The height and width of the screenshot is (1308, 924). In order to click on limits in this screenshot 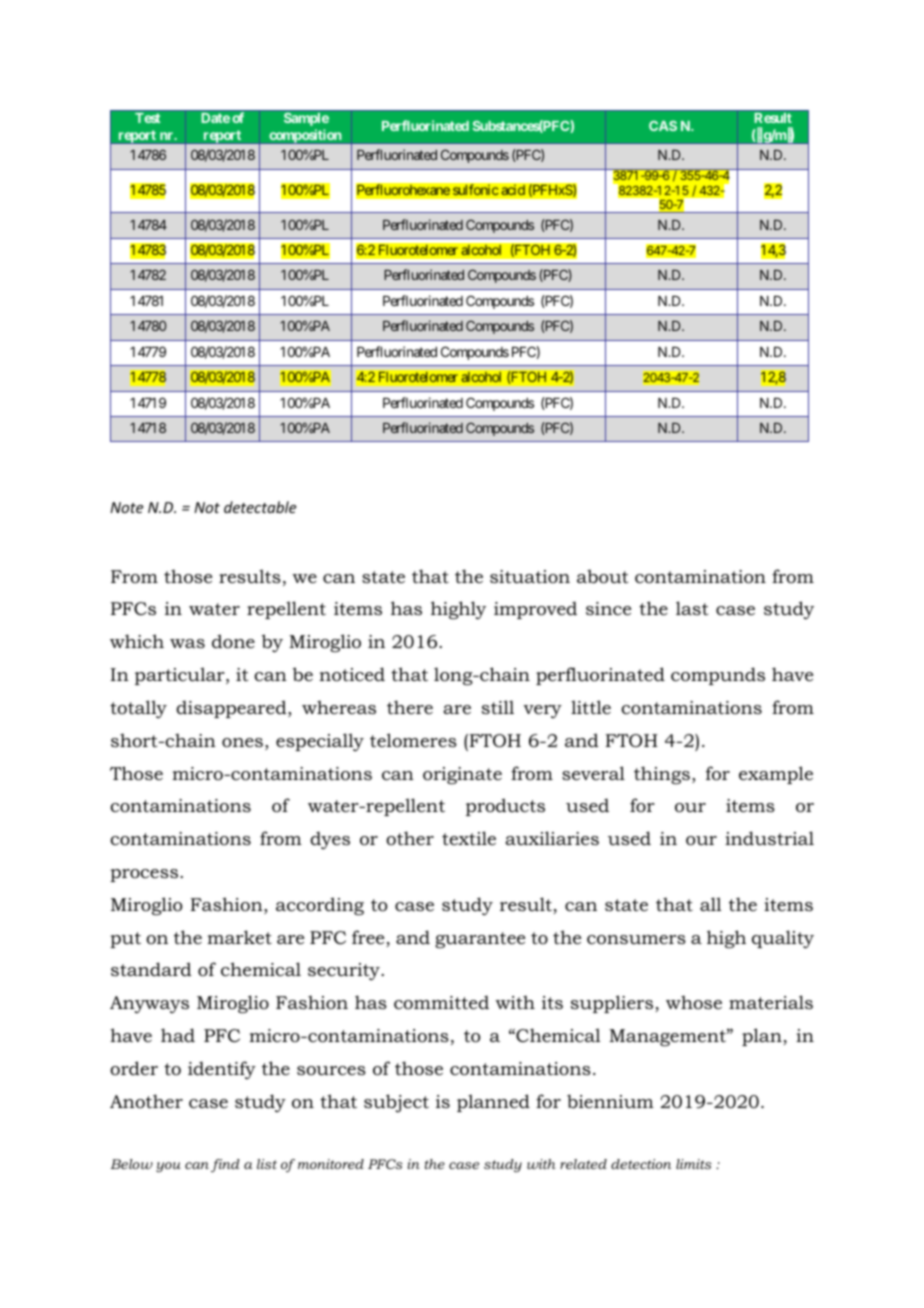, I will do `click(693, 1164)`.
